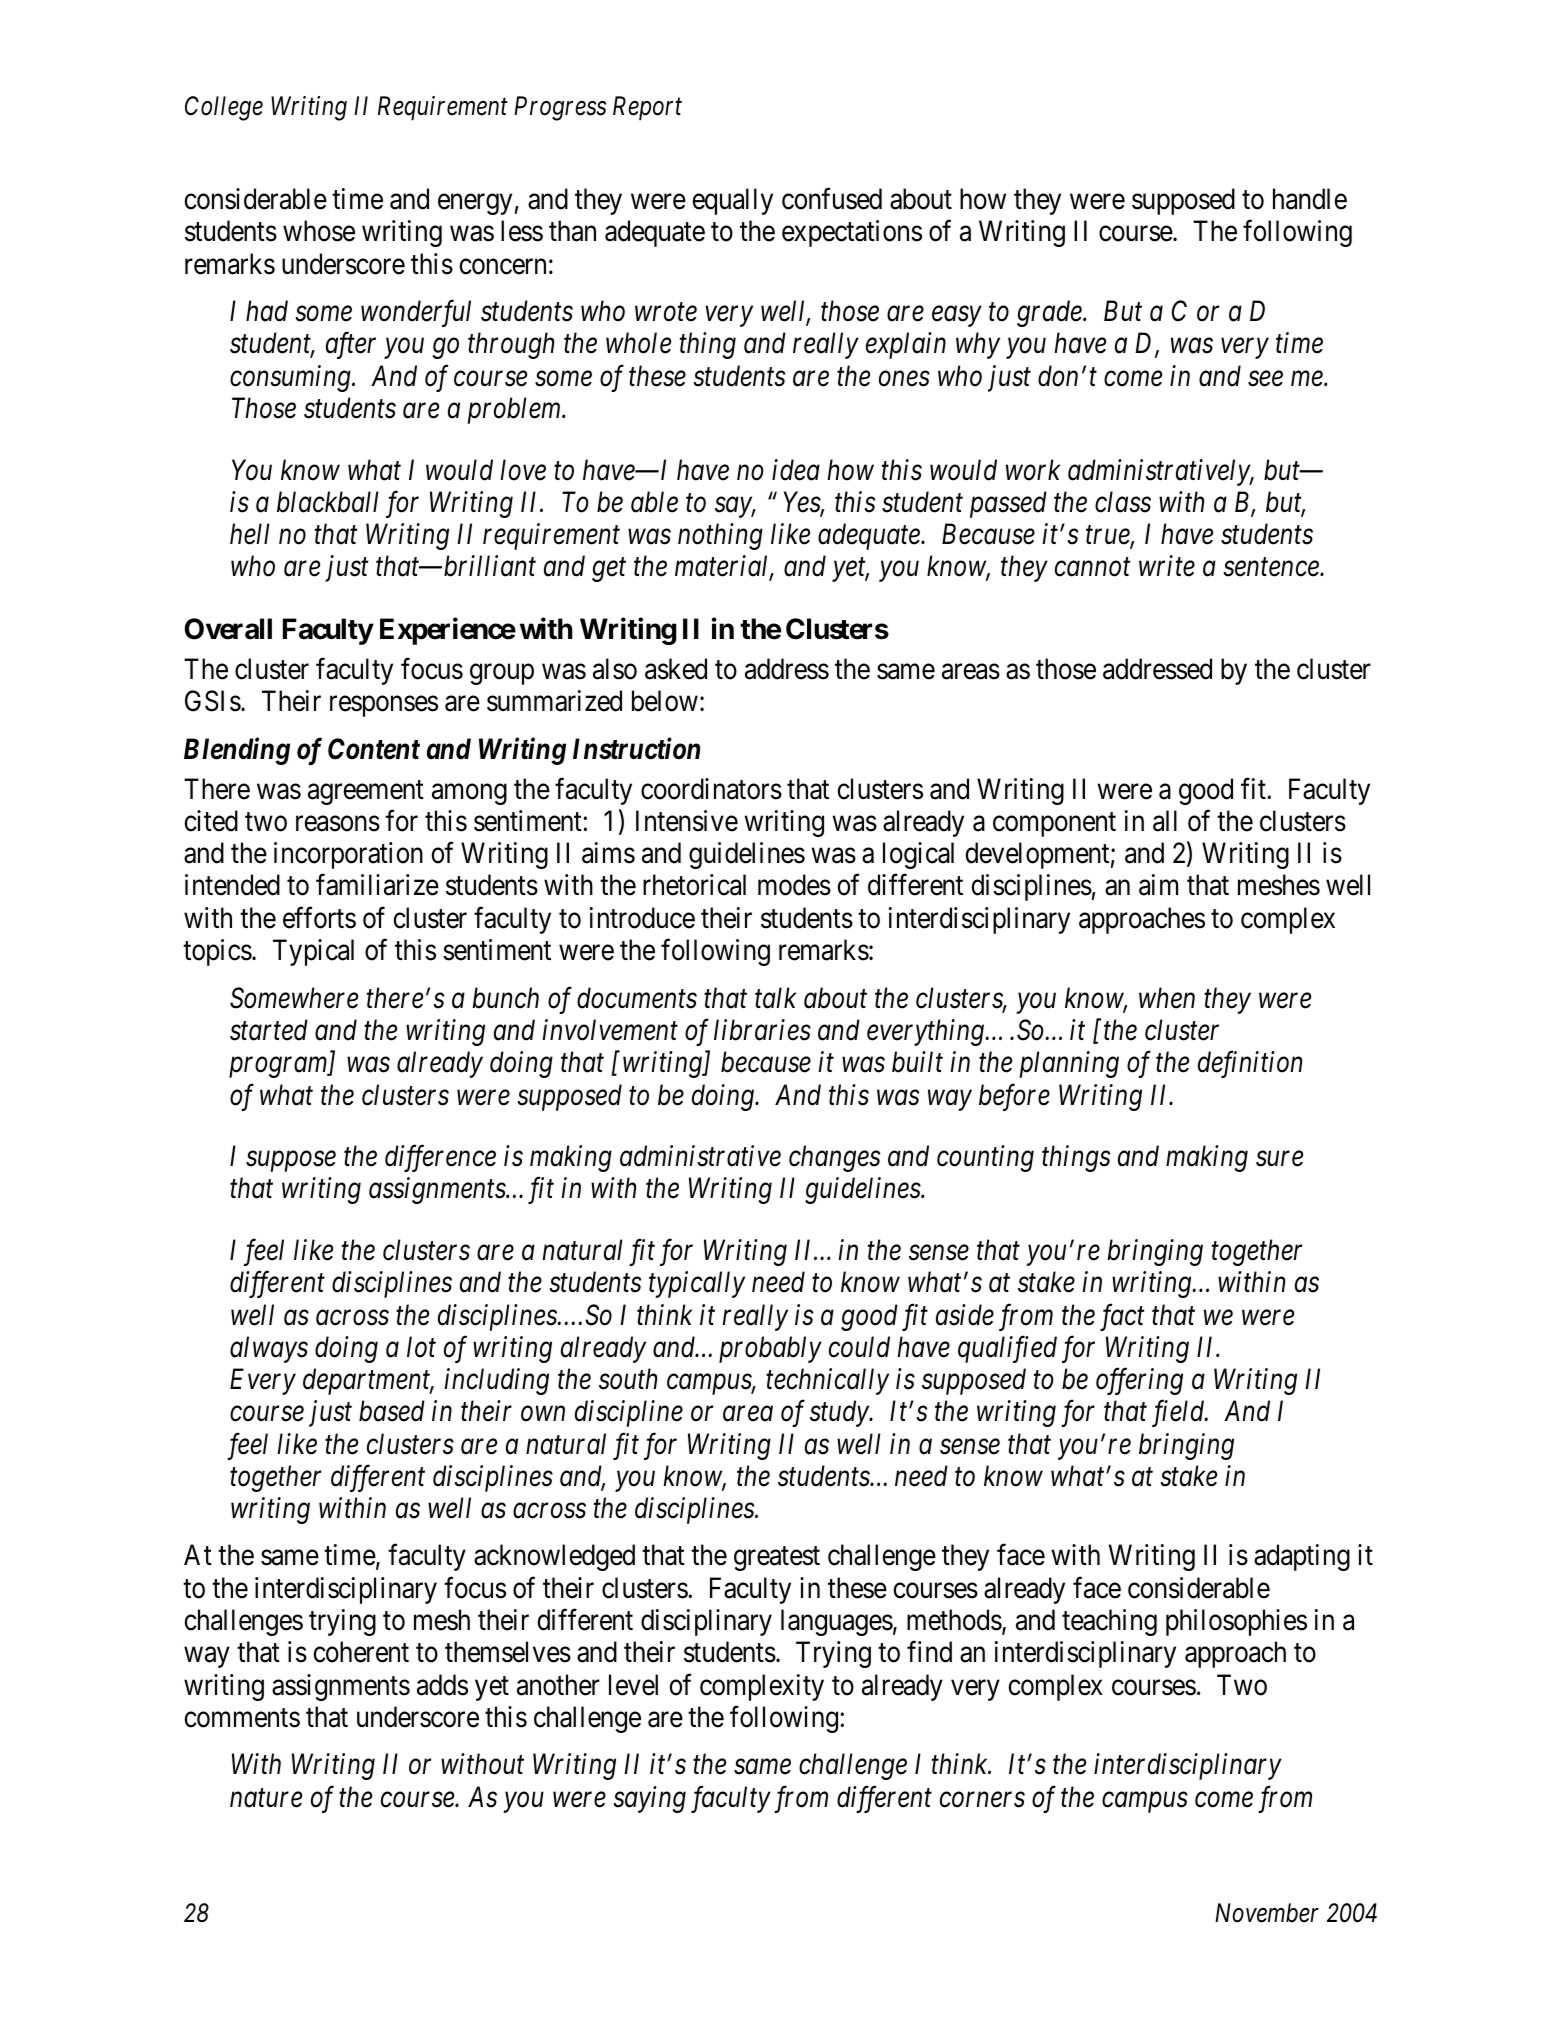 This screenshot has height=2020, width=1561. Describe the element at coordinates (1267, 1913) in the screenshot. I see `November` at that location.
